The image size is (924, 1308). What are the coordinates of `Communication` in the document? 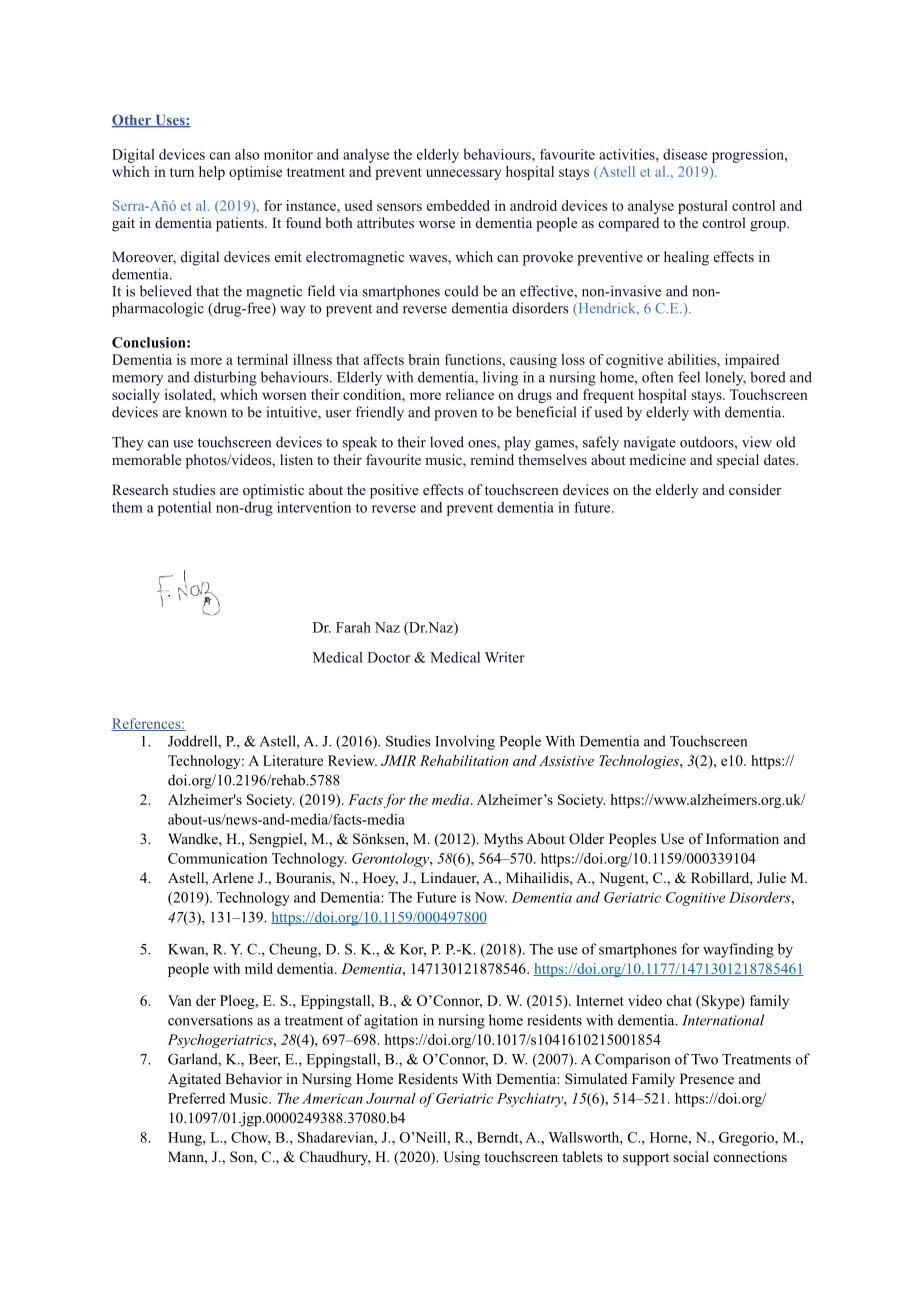 It's located at (218, 858).
